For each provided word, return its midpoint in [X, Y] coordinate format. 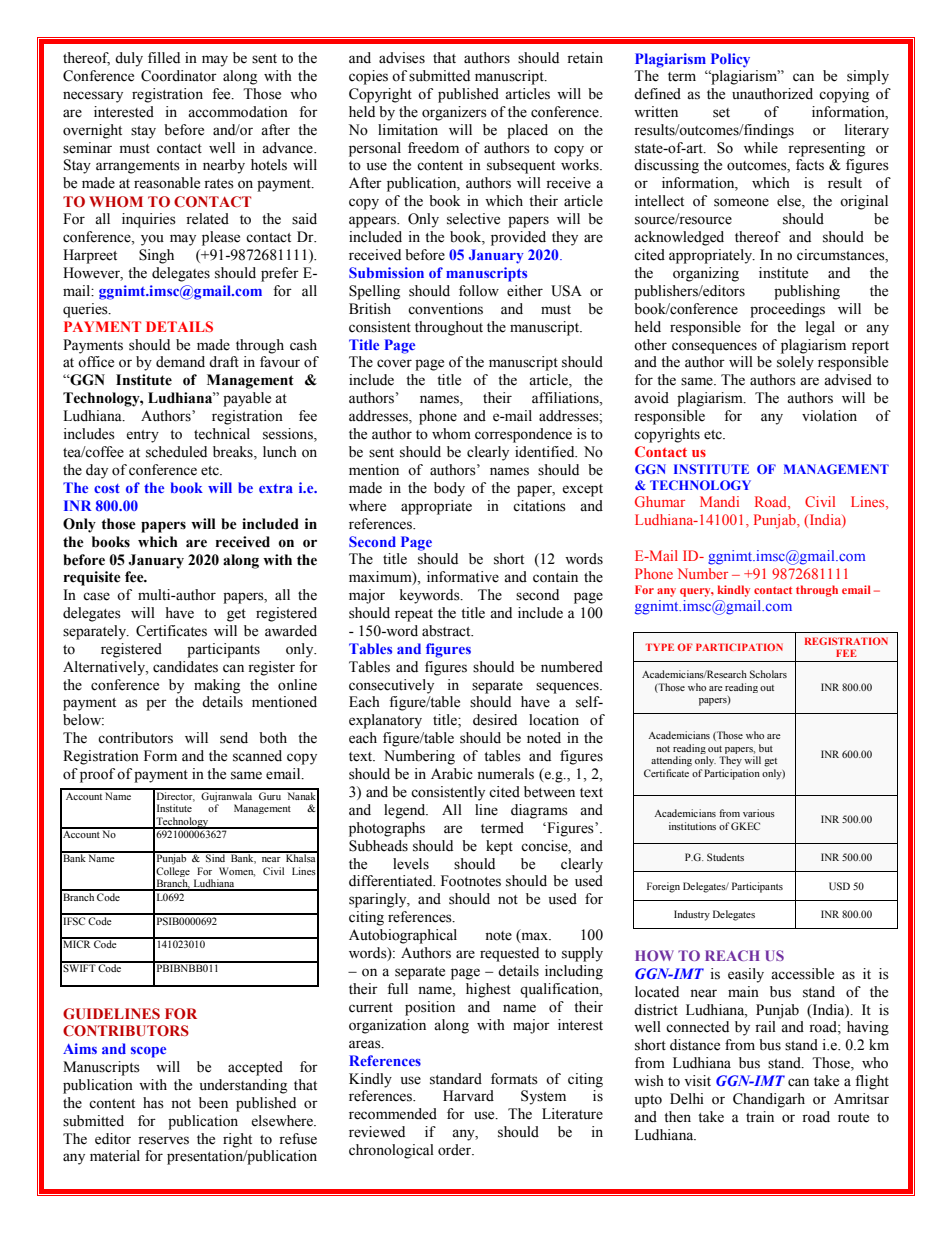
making [217, 686]
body [449, 489]
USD [839, 886]
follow [479, 291]
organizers [454, 113]
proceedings [787, 310]
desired [495, 720]
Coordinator [179, 76]
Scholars [768, 674]
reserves [163, 1140]
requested [509, 954]
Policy [730, 60]
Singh [156, 256]
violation [829, 416]
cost [107, 488]
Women [237, 872]
